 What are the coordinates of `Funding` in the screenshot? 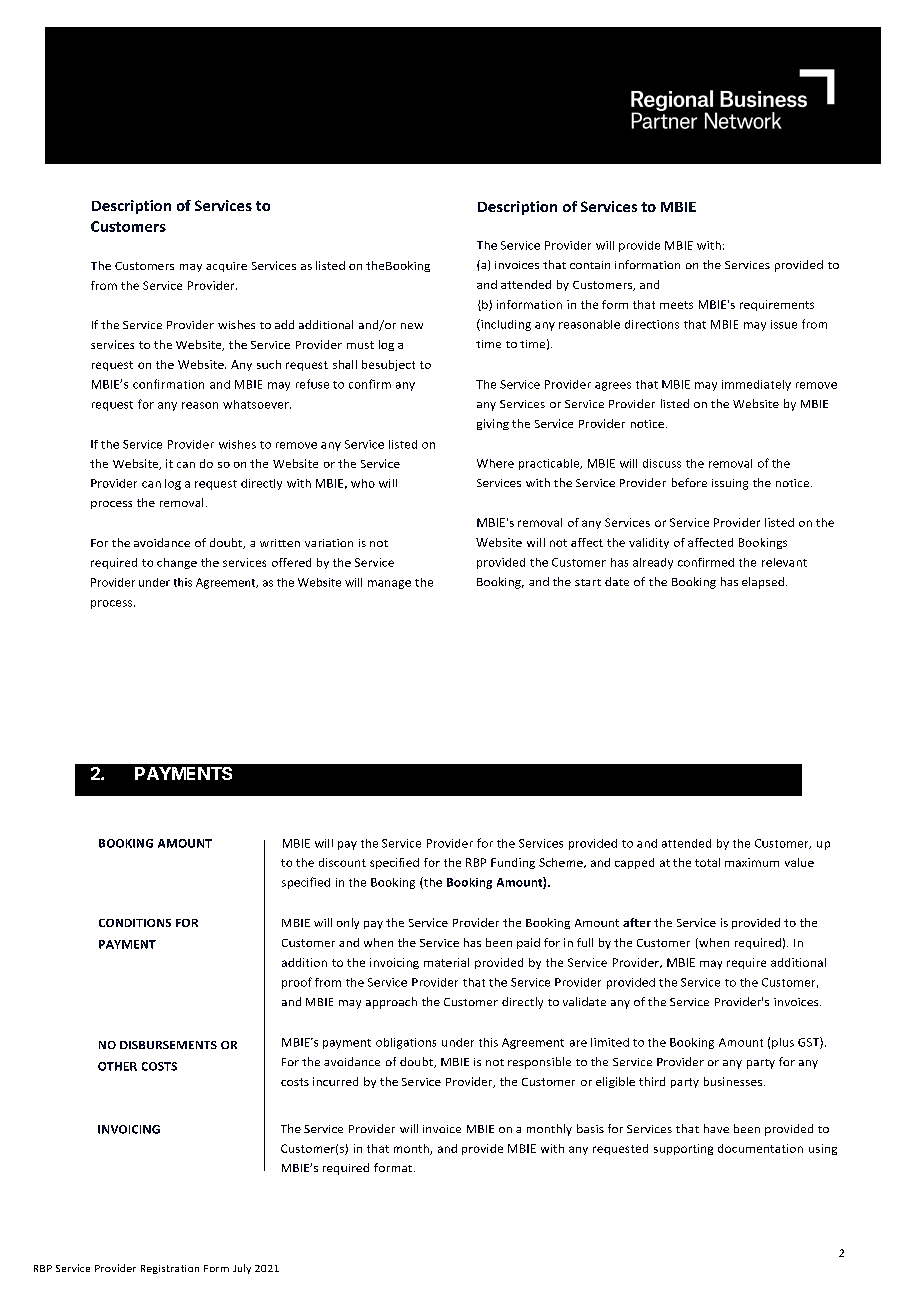 It's located at (513, 863).
